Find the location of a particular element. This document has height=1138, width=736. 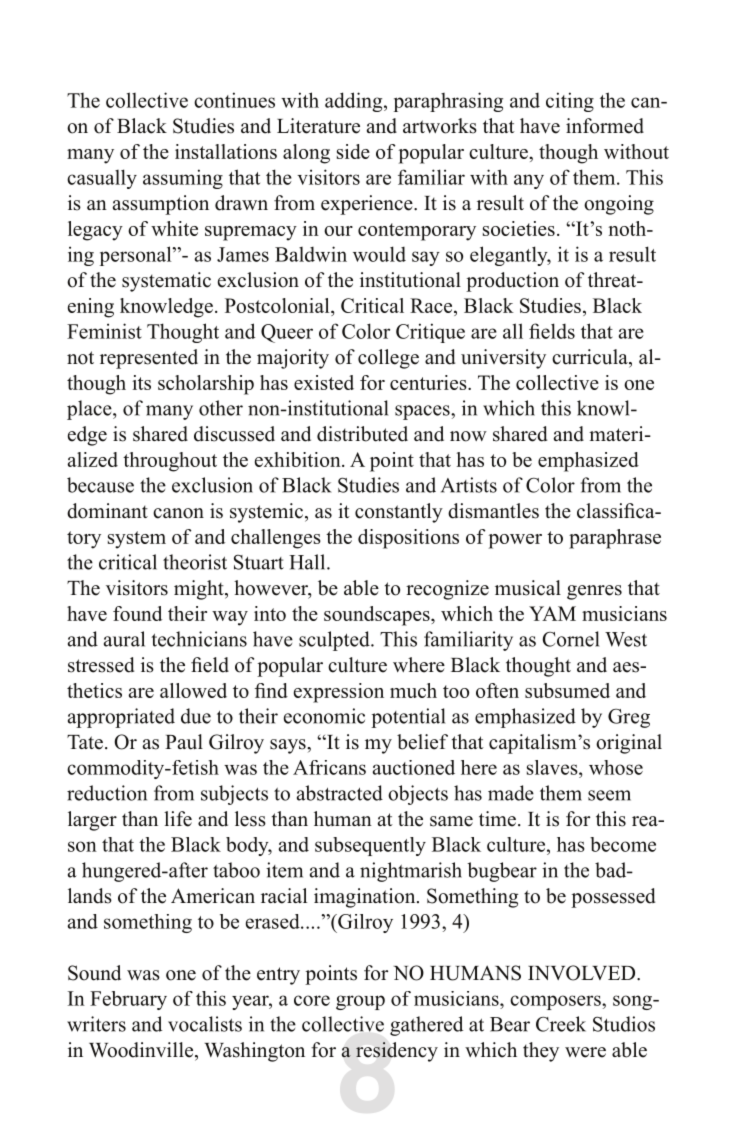

appropriated is located at coordinates (121, 718).
